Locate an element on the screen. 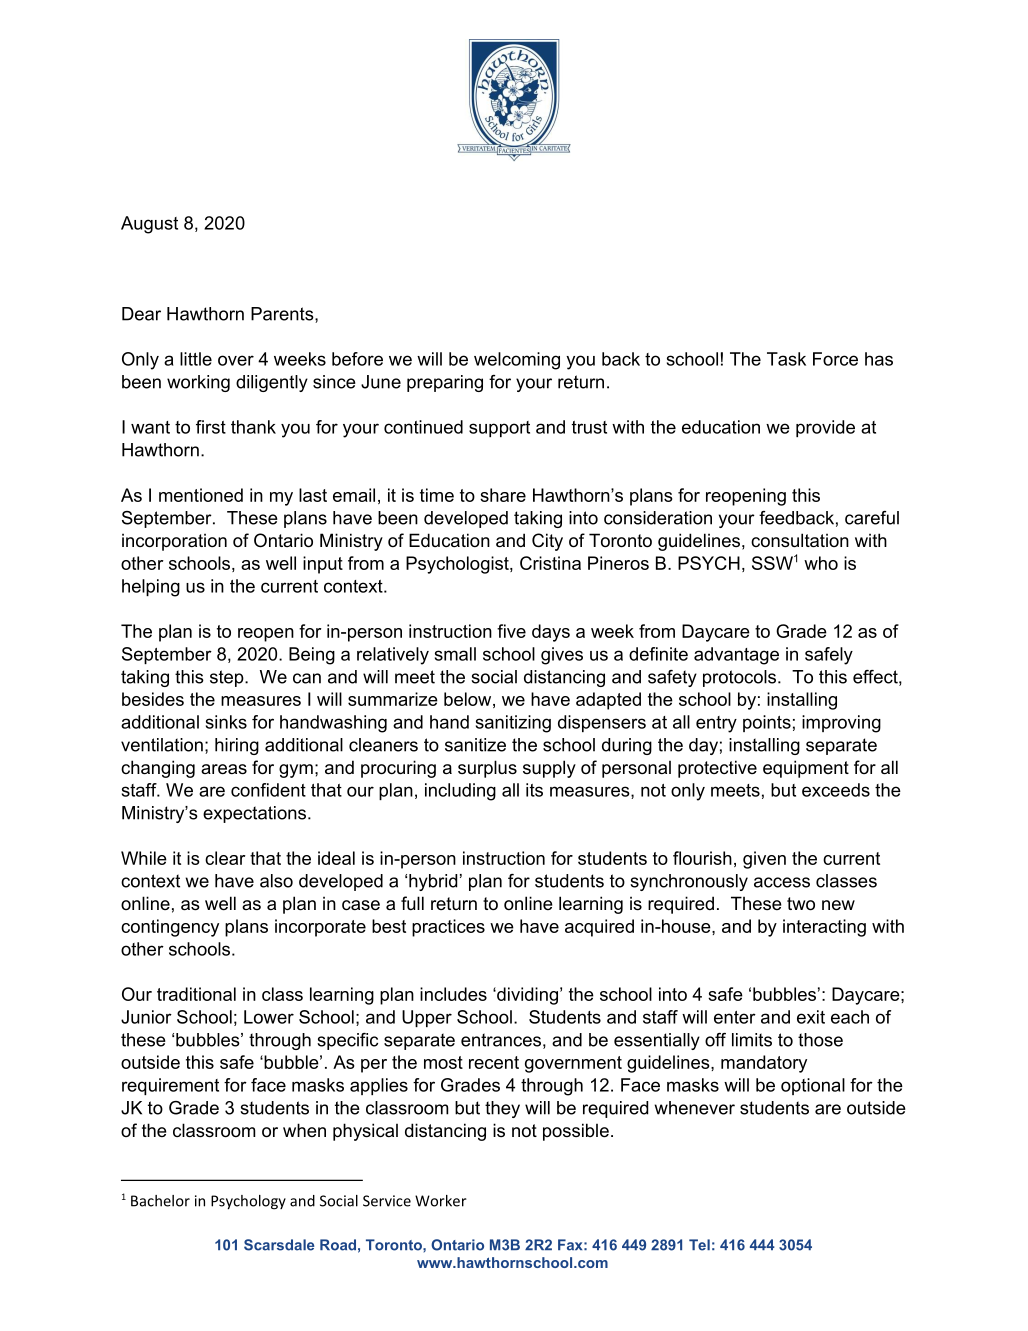 The width and height of the screenshot is (1028, 1331). Worker is located at coordinates (441, 1201).
